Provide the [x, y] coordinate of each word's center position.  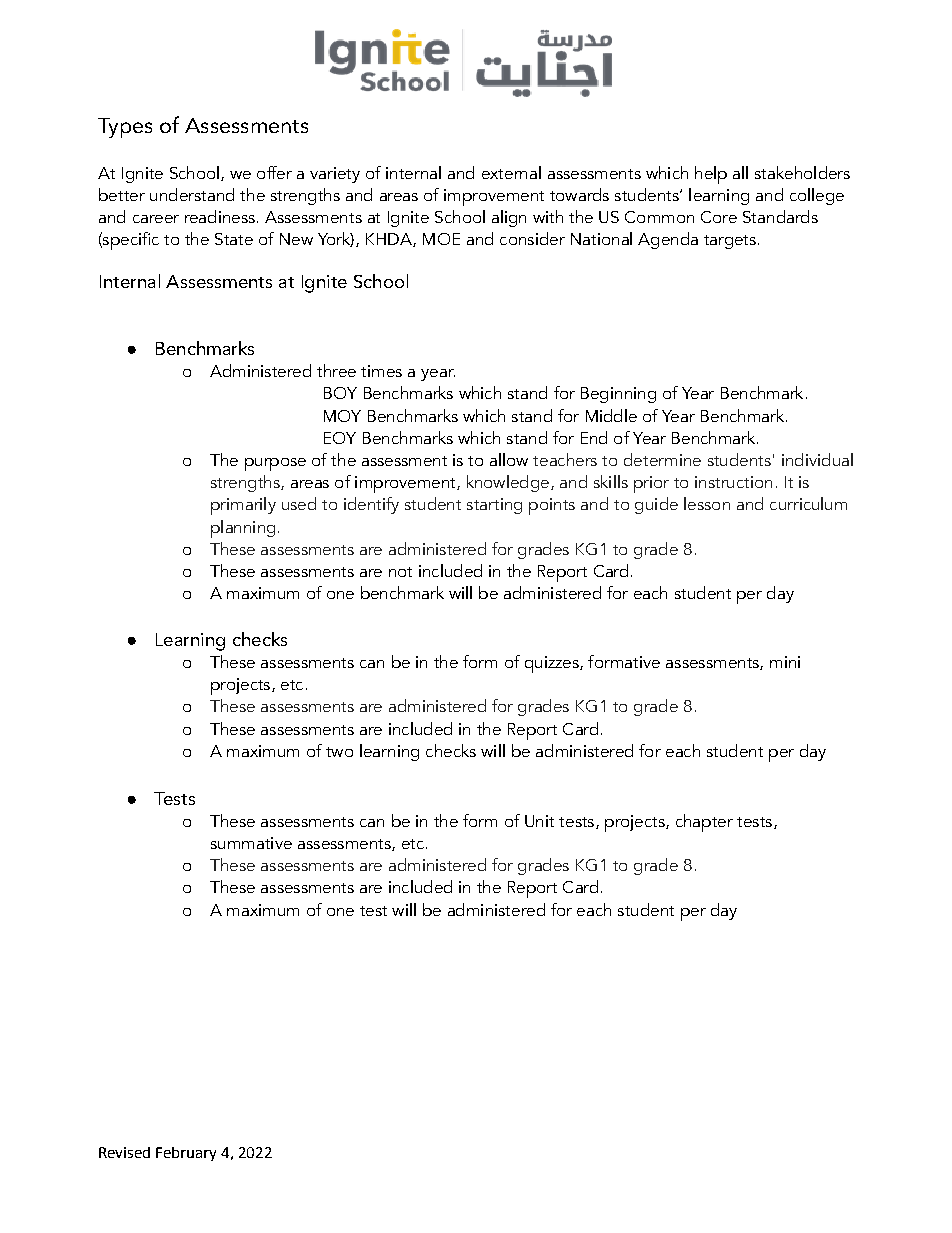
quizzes [553, 664]
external [511, 172]
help [711, 175]
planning [243, 529]
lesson [707, 503]
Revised [124, 1152]
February [186, 1154]
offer [274, 172]
